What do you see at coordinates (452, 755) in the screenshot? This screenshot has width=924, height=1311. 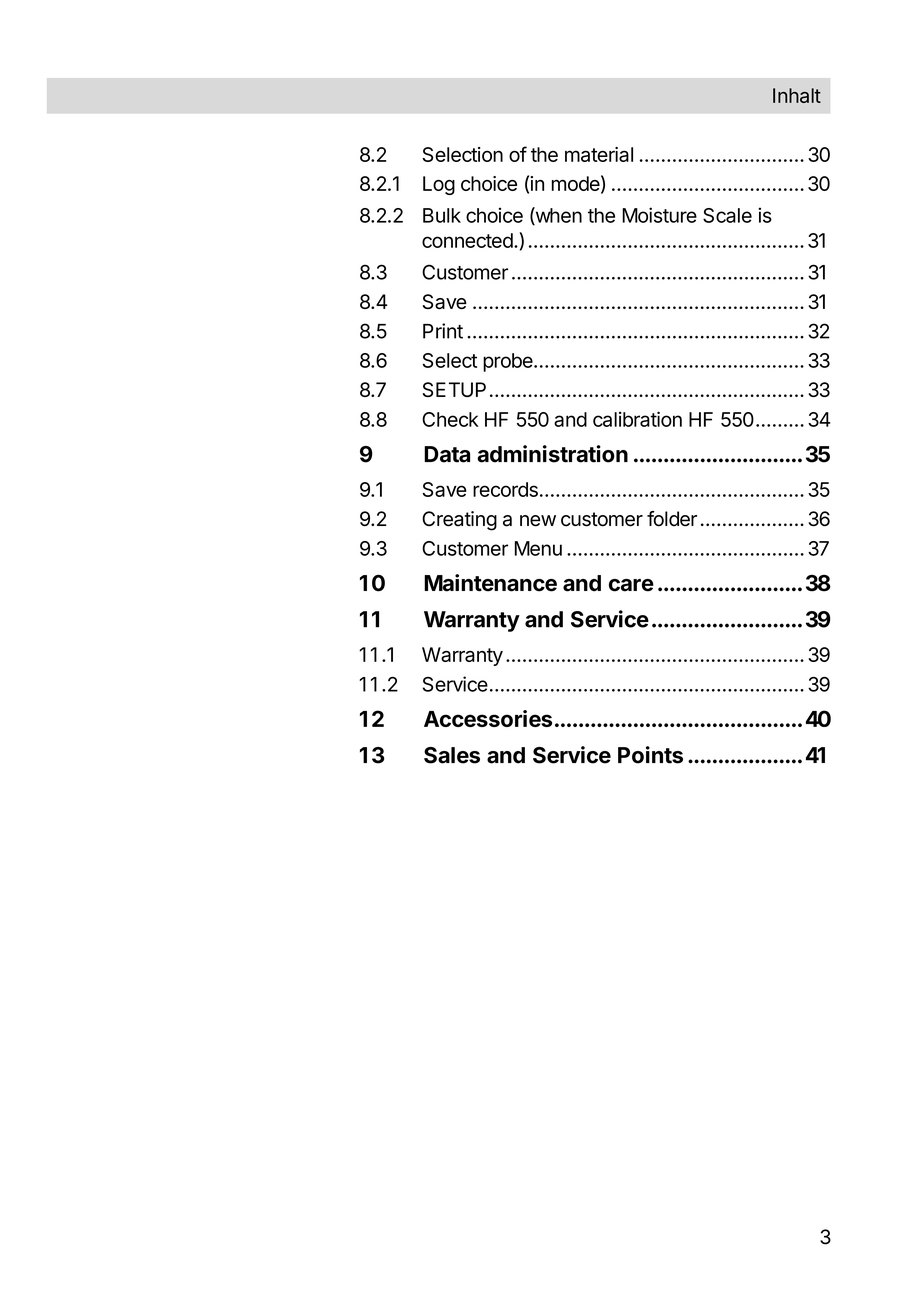 I see `Sales` at bounding box center [452, 755].
